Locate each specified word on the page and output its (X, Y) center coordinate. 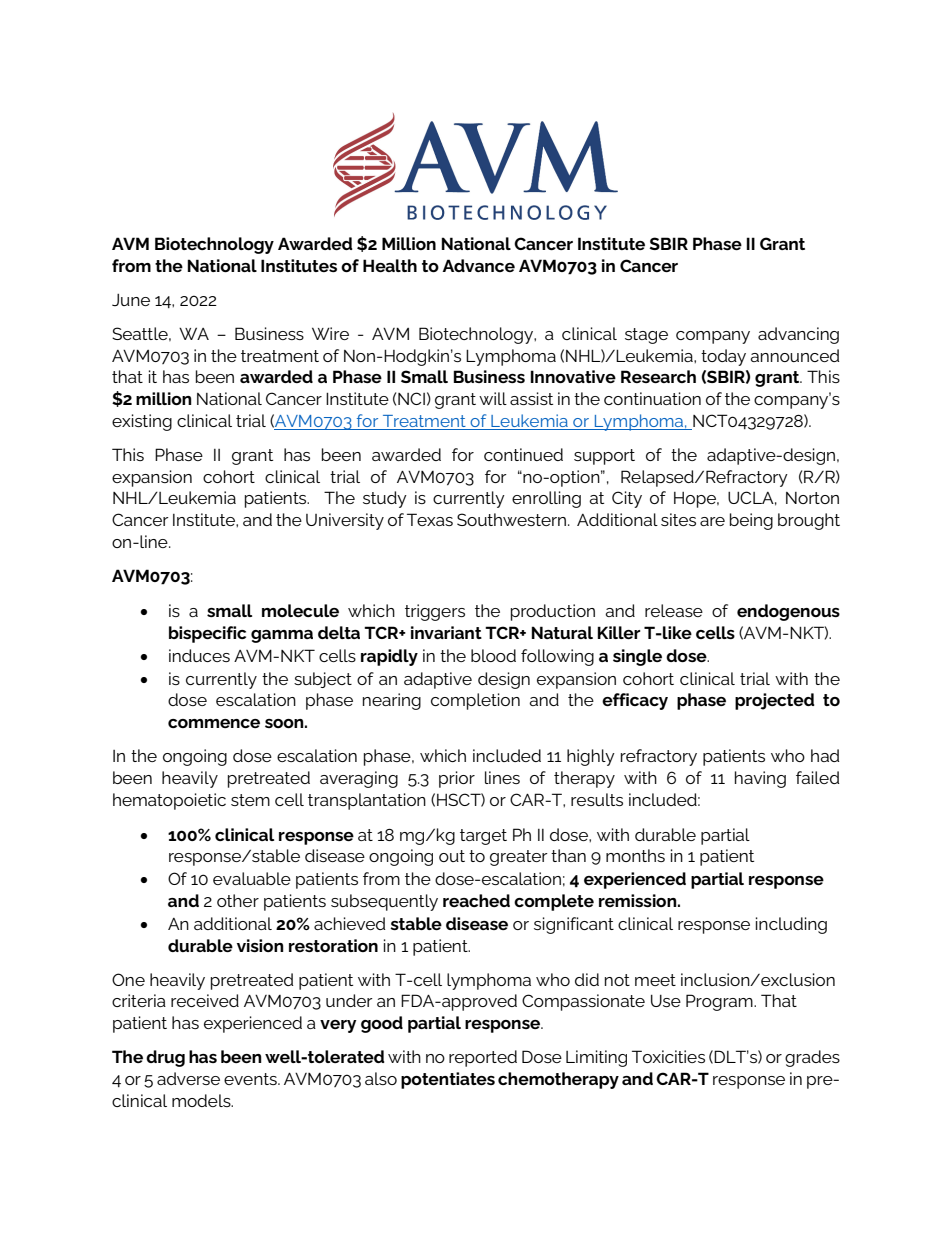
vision (260, 945)
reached (476, 900)
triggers (435, 612)
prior (457, 779)
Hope (696, 500)
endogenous (788, 612)
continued (523, 454)
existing (142, 422)
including (791, 925)
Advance (478, 265)
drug (165, 1058)
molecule (300, 610)
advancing (798, 335)
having (760, 779)
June (131, 300)
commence (214, 723)
